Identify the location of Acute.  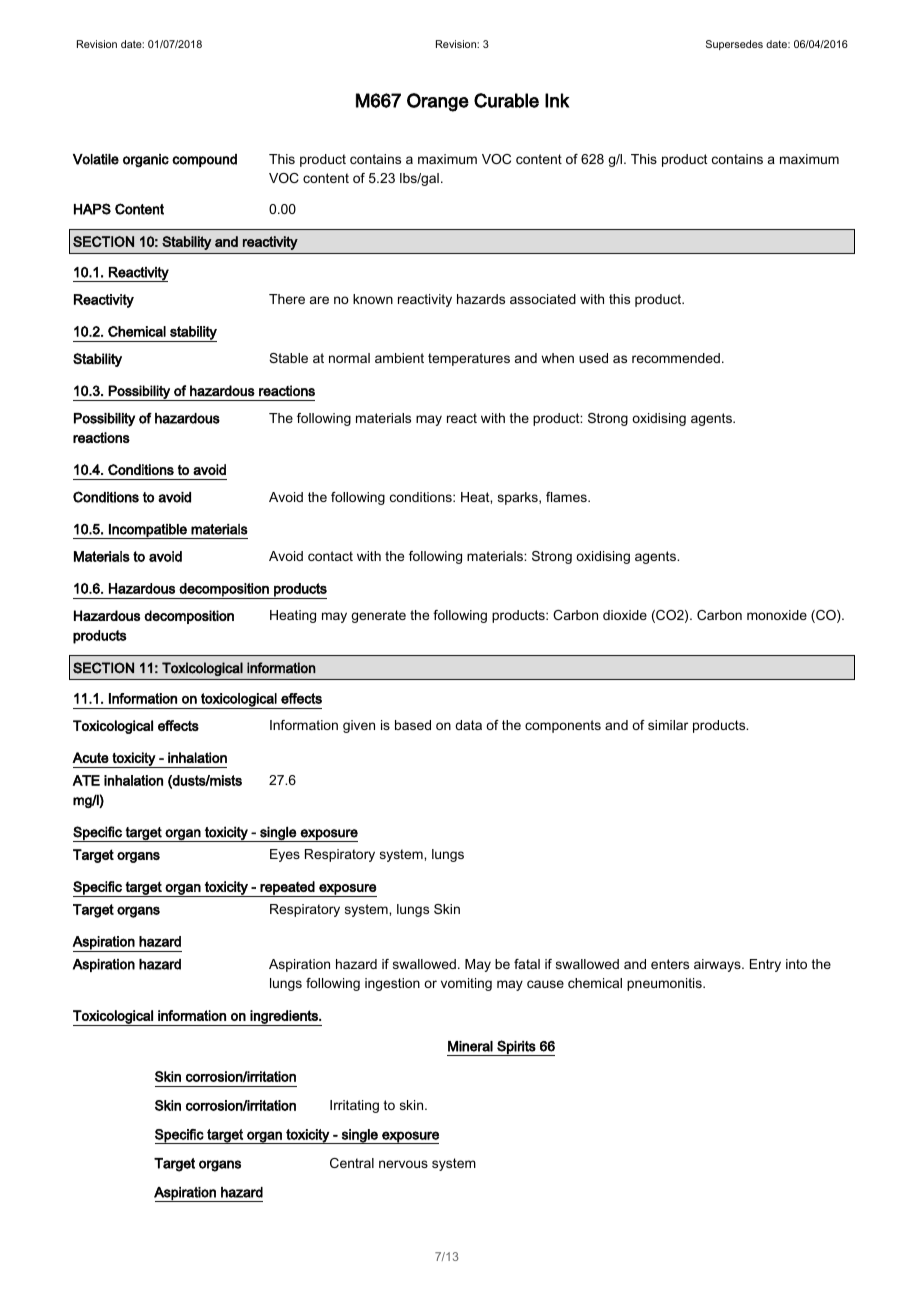
(90, 757).
